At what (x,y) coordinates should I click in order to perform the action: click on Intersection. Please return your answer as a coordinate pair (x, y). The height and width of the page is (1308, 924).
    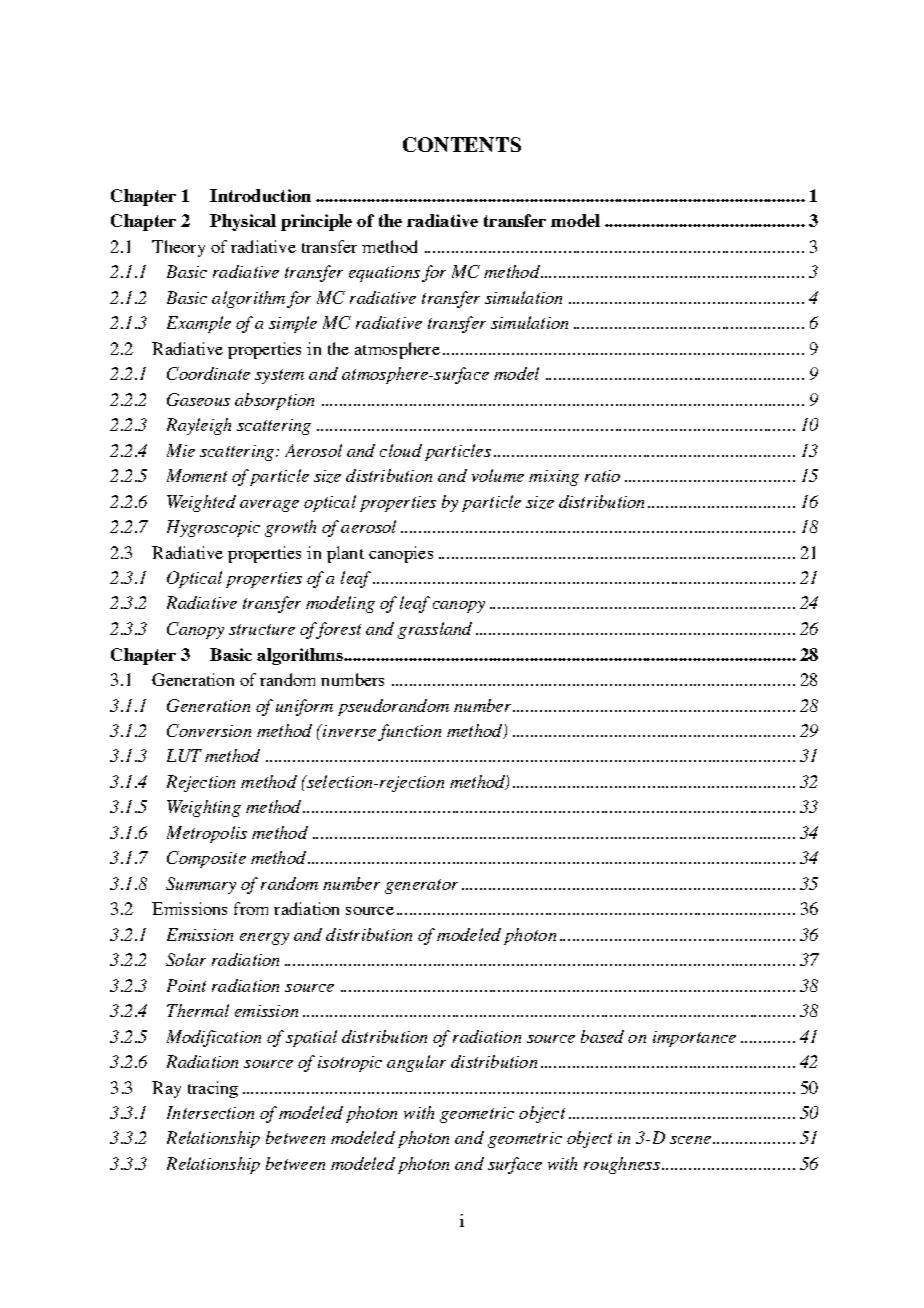
    Looking at the image, I should click on (210, 1112).
